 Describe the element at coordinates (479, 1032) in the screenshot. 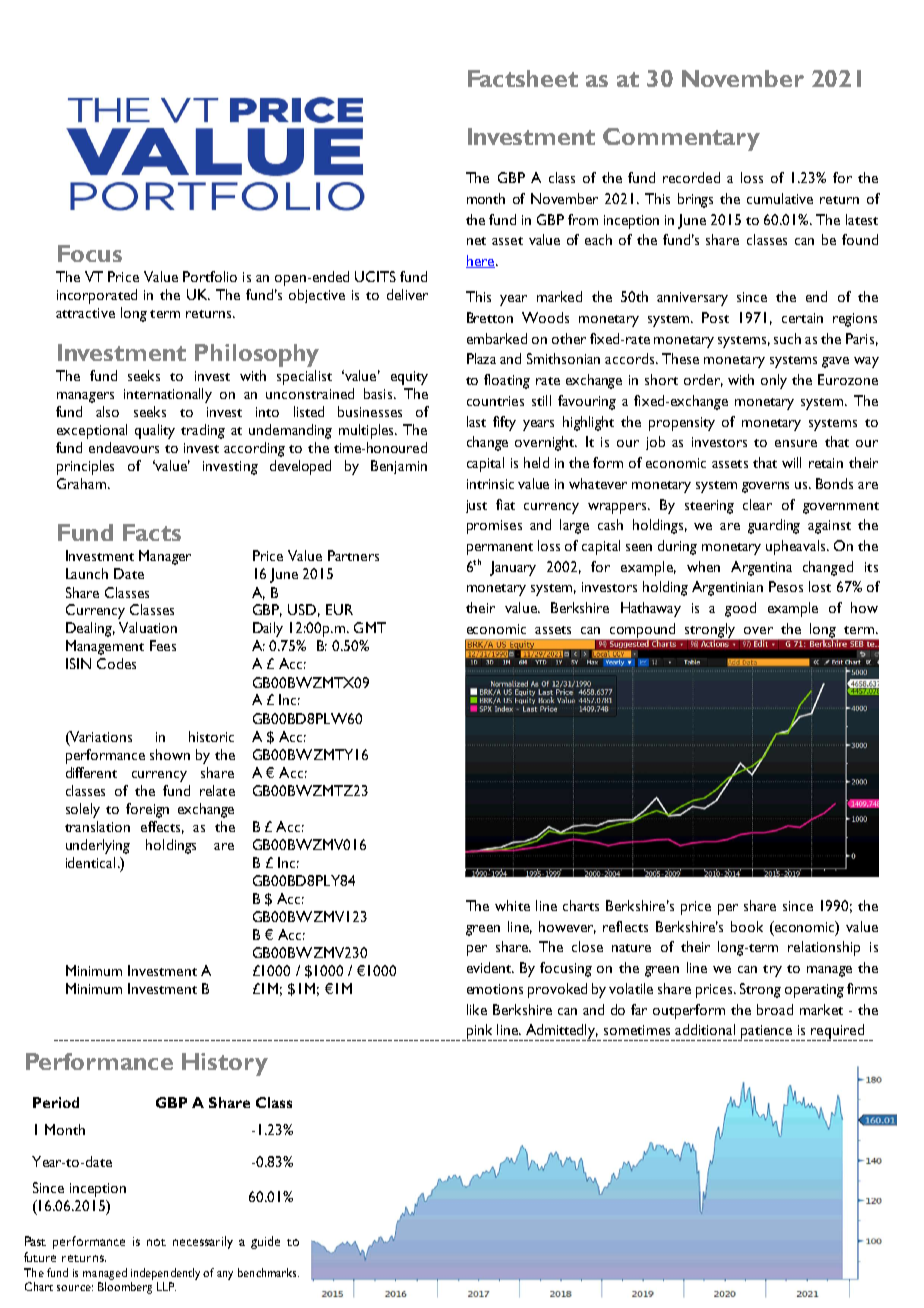

I see `pink` at that location.
